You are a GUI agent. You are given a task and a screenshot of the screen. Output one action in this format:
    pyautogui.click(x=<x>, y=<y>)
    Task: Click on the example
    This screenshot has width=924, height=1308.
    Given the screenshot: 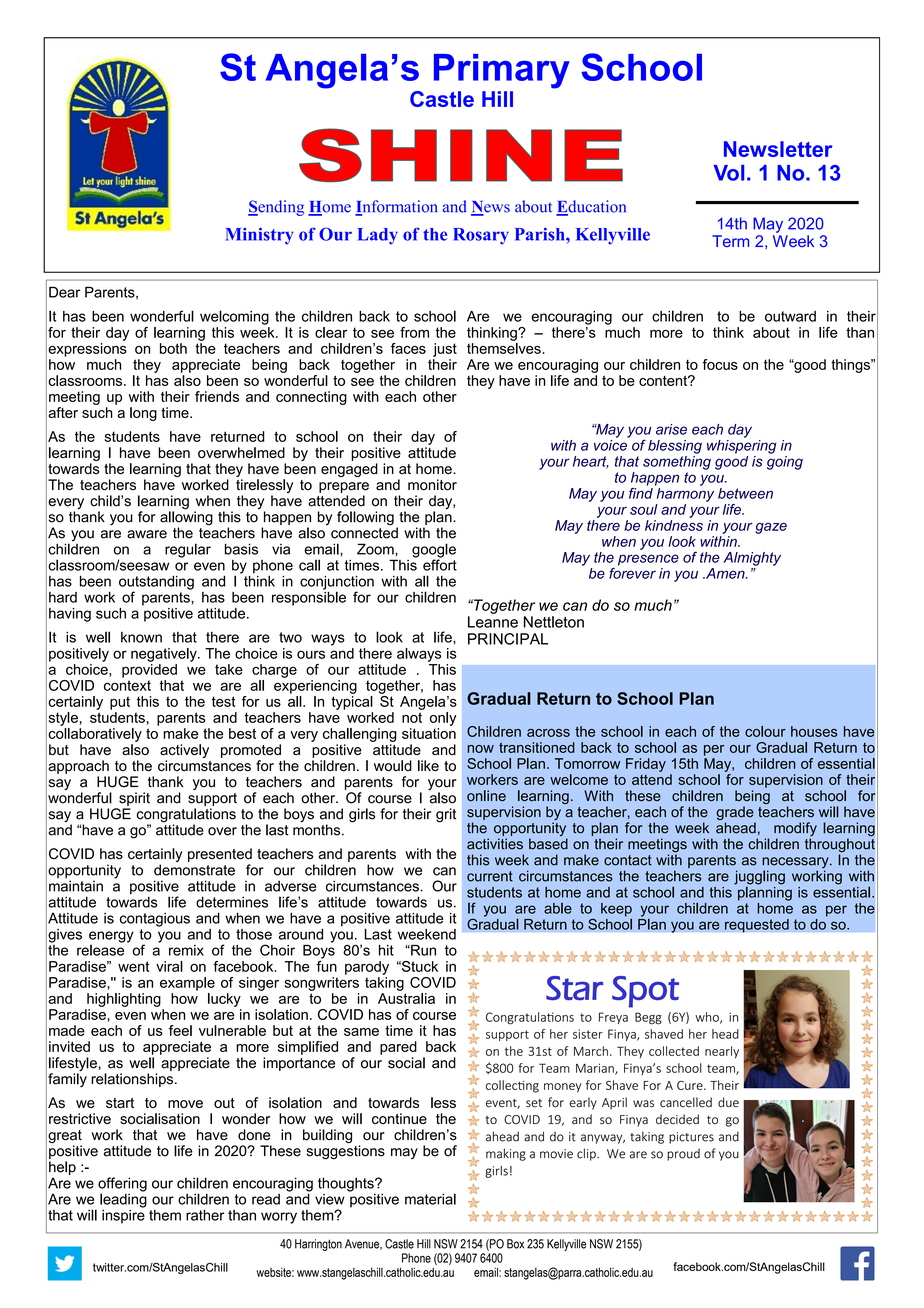 What is the action you would take?
    pyautogui.click(x=187, y=984)
